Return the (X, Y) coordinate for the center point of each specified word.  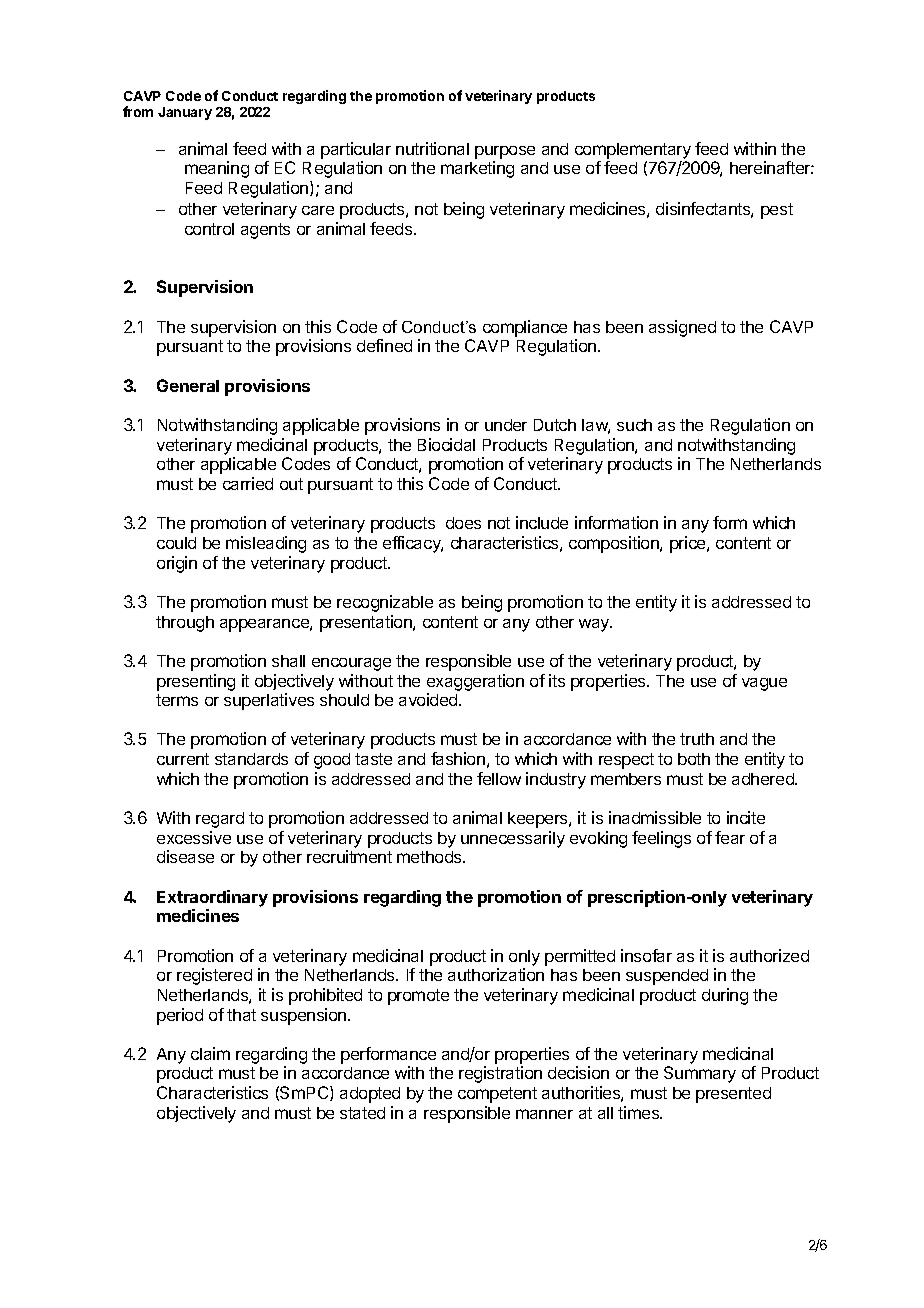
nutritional (432, 148)
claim (210, 1053)
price (689, 544)
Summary (700, 1074)
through (185, 624)
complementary (633, 151)
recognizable (385, 603)
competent (497, 1095)
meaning (217, 169)
